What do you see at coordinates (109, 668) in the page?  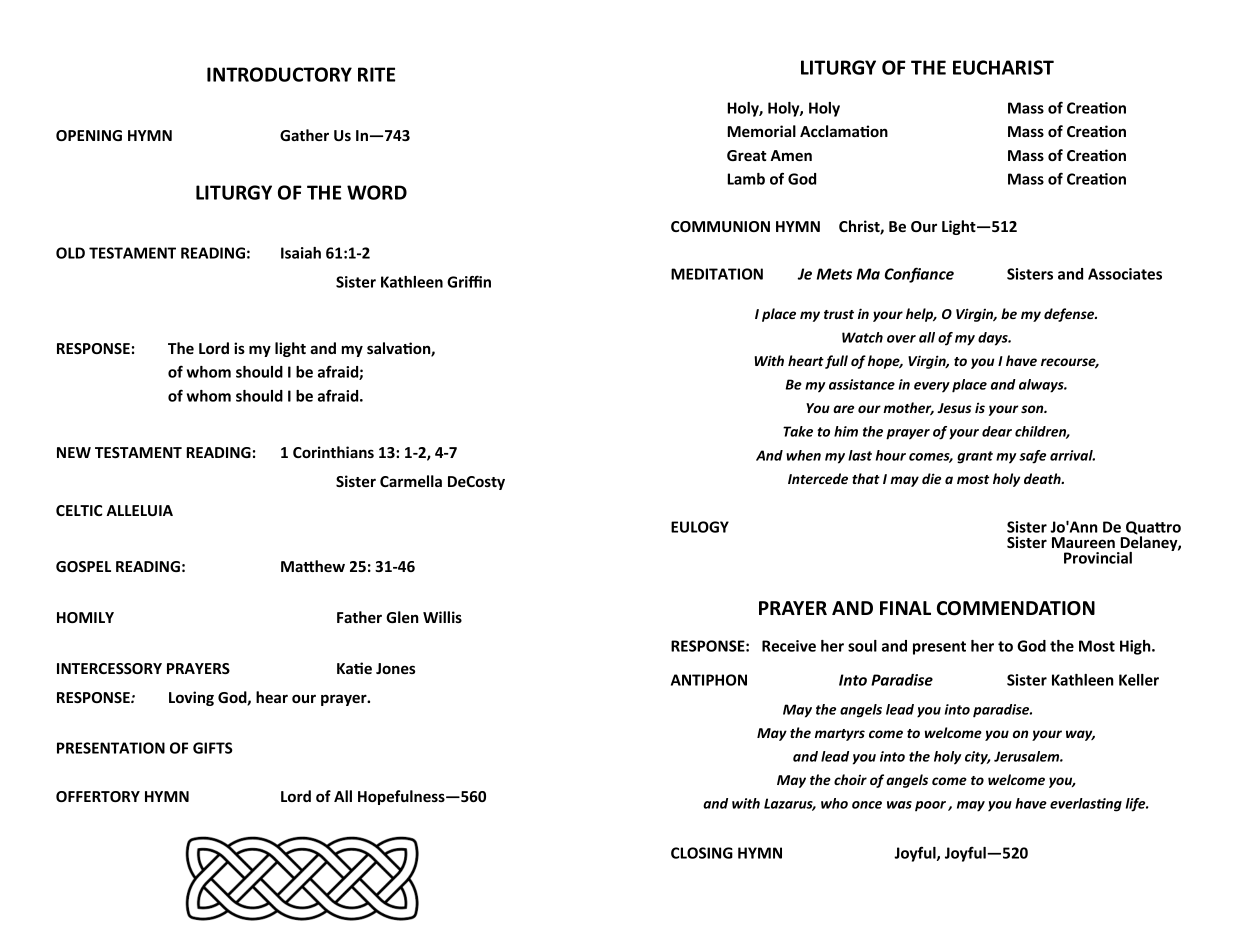 I see `INTERCESSORY` at bounding box center [109, 668].
